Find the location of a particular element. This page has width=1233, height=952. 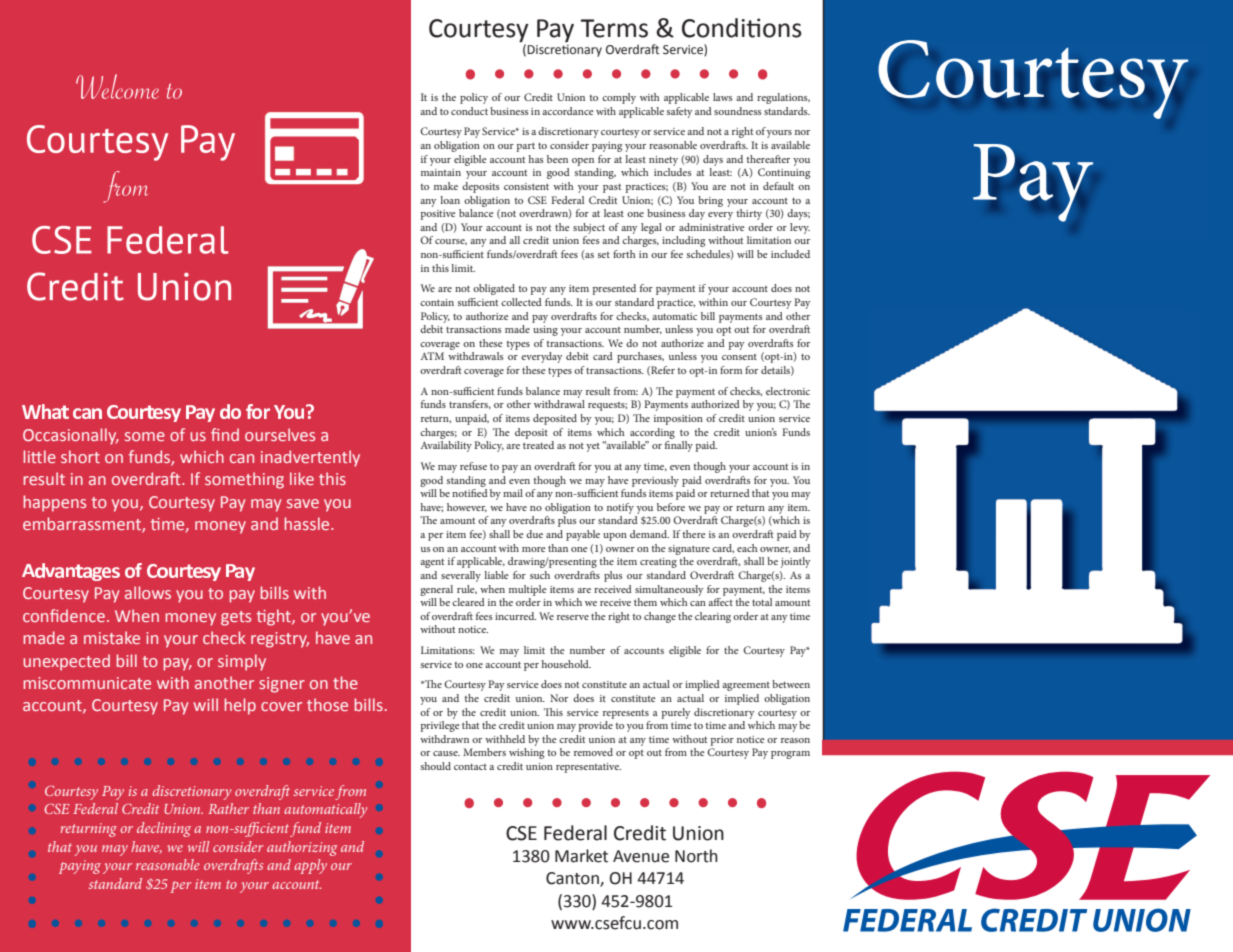

agreement is located at coordinates (746, 686).
